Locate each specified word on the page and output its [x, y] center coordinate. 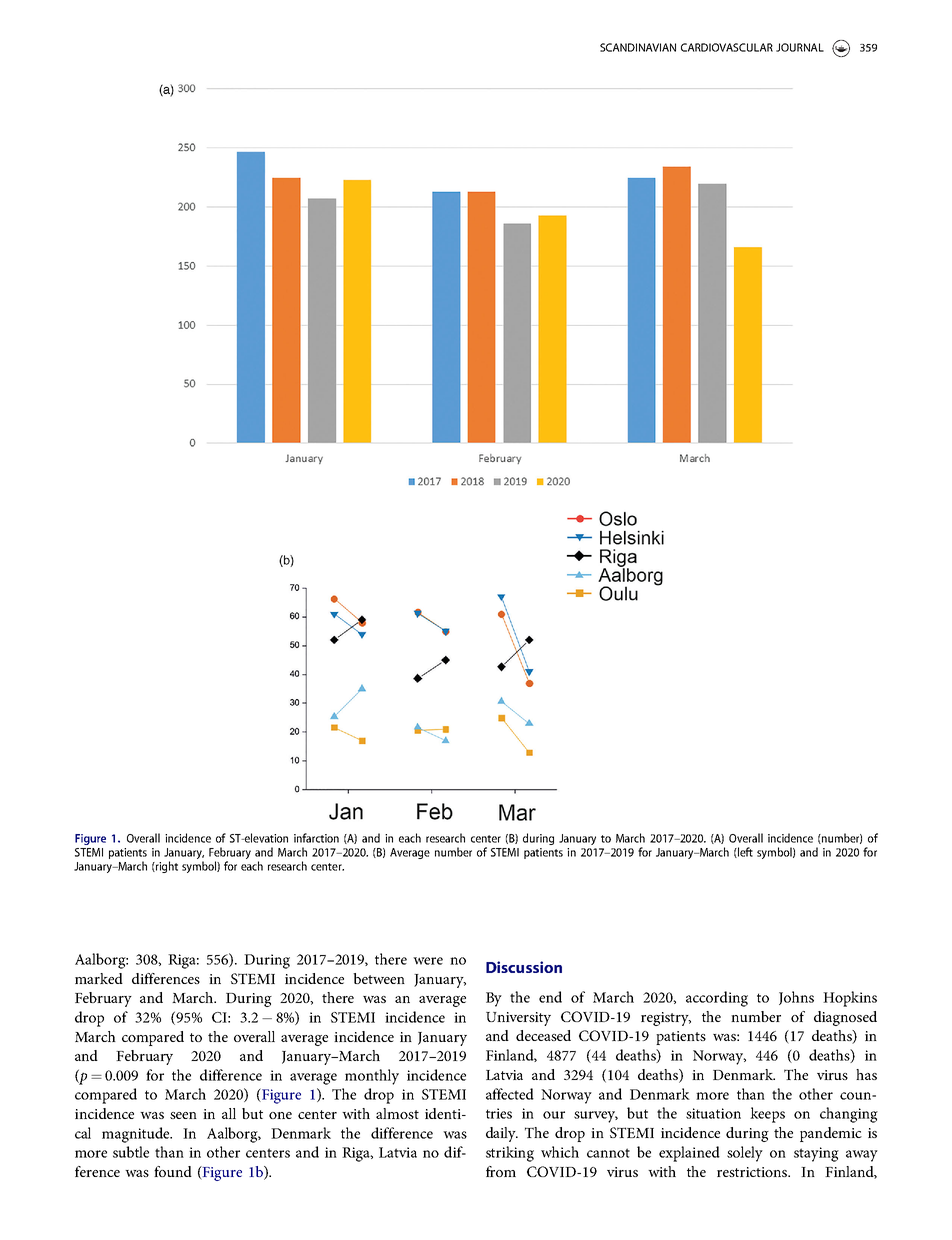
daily [502, 1134]
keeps [767, 1115]
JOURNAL [800, 47]
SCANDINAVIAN [638, 47]
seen [183, 1115]
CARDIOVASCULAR [727, 47]
